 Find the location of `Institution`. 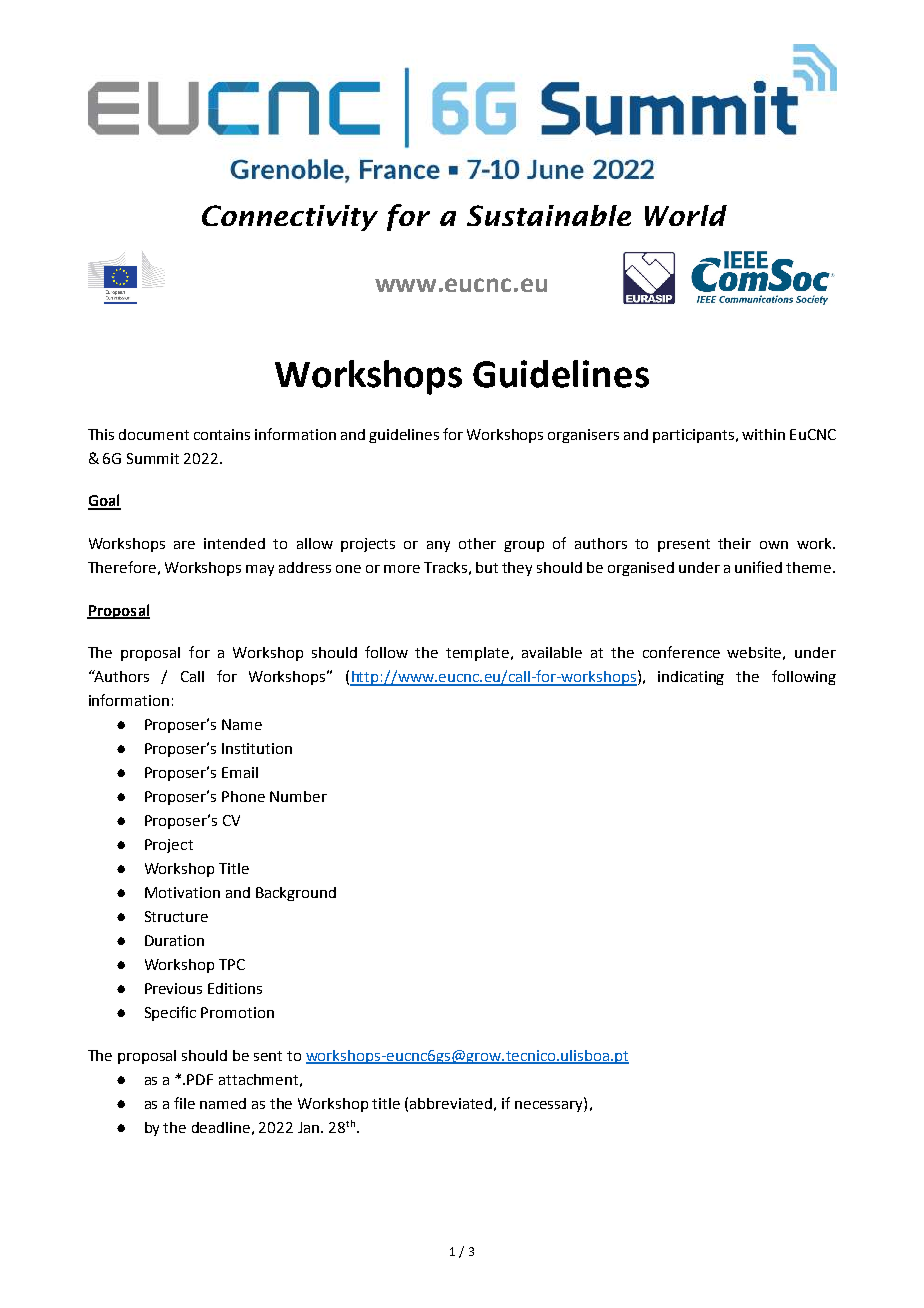

Institution is located at coordinates (257, 748).
